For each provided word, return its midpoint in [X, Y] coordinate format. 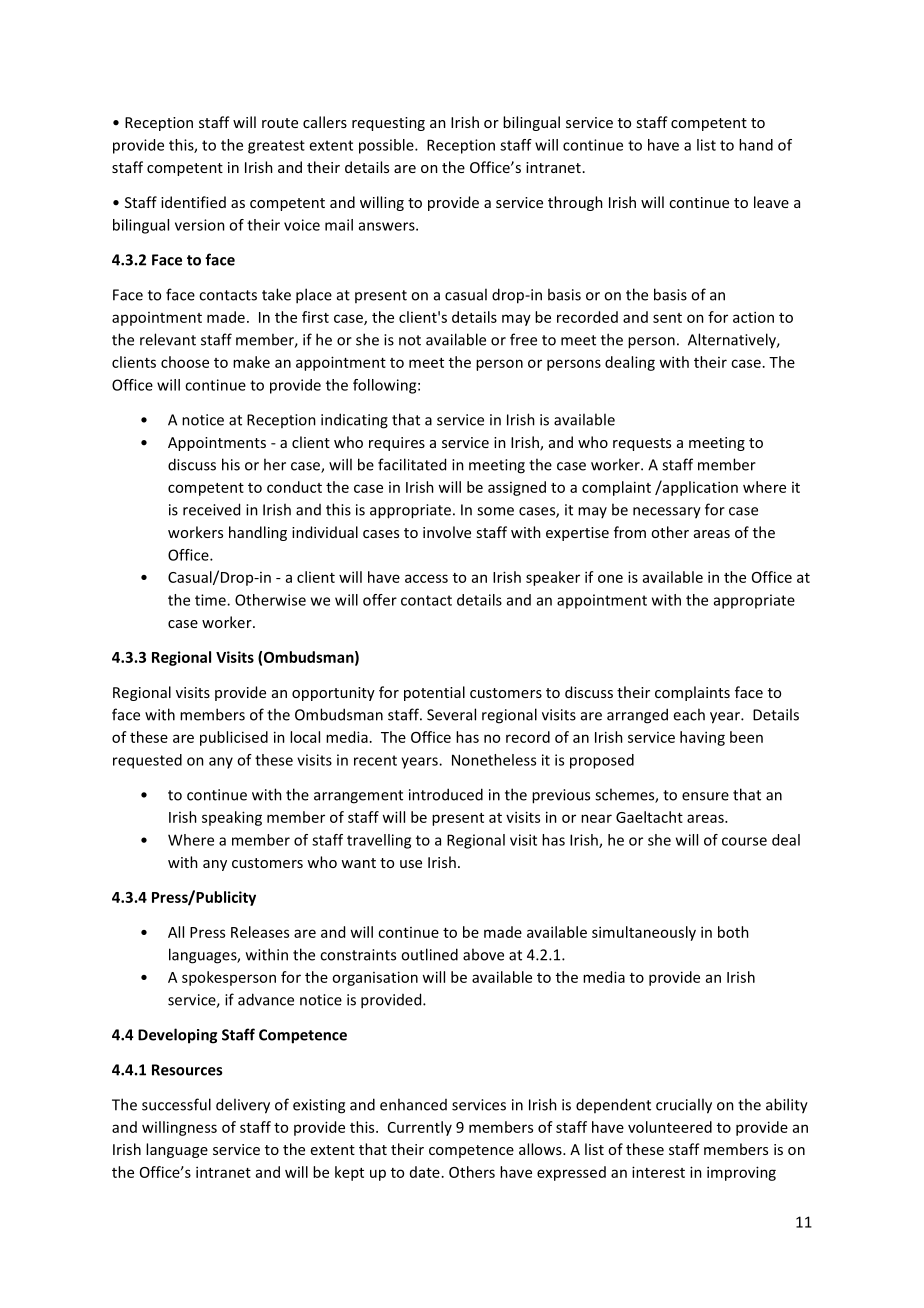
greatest [276, 147]
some [495, 511]
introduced [446, 794]
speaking [232, 818]
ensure [705, 796]
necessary [667, 513]
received [211, 509]
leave [771, 202]
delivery [243, 1106]
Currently [420, 1128]
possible [387, 146]
